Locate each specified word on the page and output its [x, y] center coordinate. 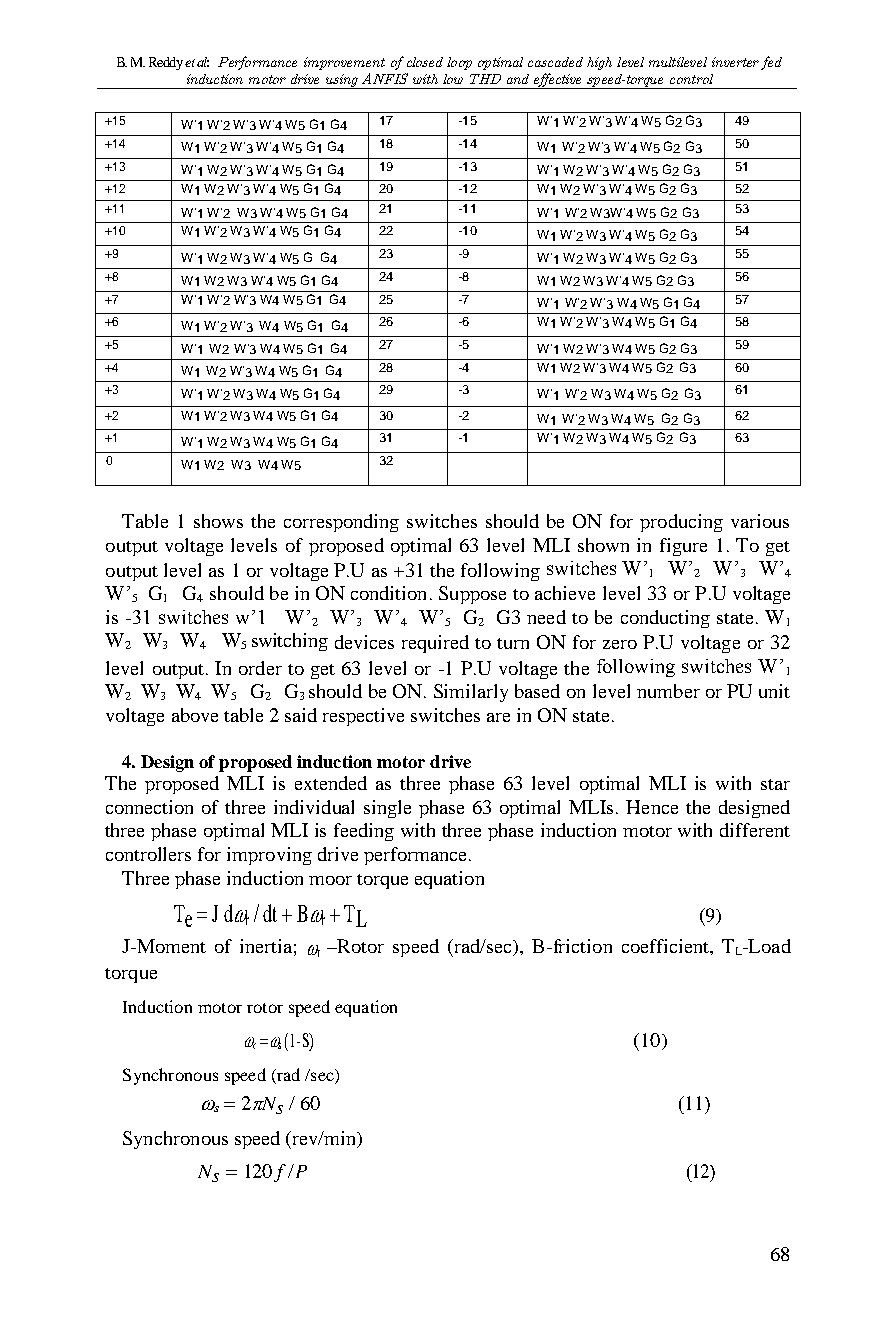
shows [218, 521]
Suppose [472, 595]
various [760, 521]
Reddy [166, 63]
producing [681, 523]
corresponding [341, 523]
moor [330, 880]
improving [269, 856]
